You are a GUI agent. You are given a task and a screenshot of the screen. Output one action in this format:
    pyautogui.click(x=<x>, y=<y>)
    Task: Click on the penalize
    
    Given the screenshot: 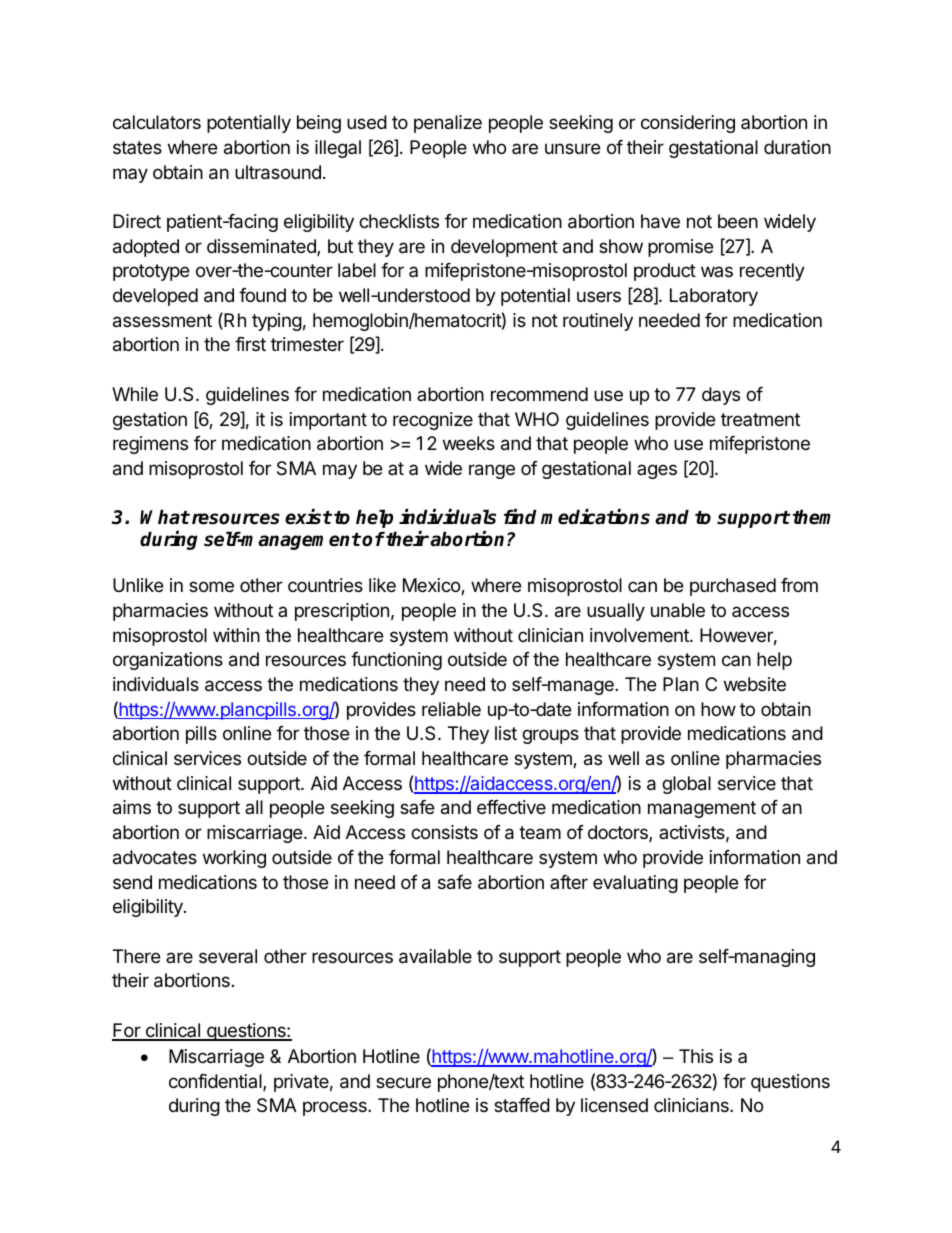 What is the action you would take?
    pyautogui.click(x=448, y=124)
